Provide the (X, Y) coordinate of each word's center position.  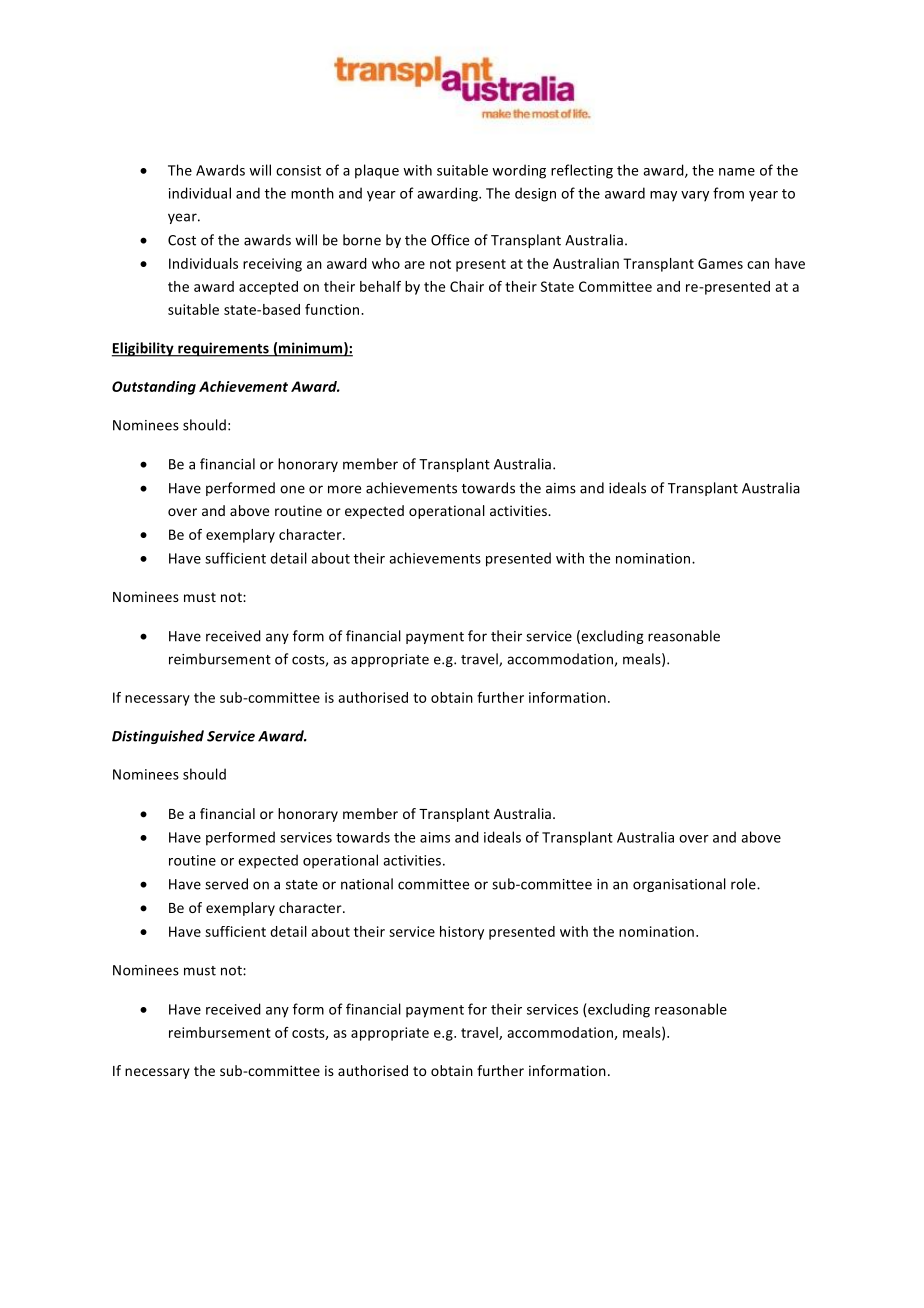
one (292, 489)
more (344, 489)
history (462, 933)
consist (298, 170)
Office (450, 240)
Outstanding (154, 388)
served (226, 884)
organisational (679, 885)
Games (720, 263)
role (744, 884)
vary (695, 196)
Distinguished (158, 737)
